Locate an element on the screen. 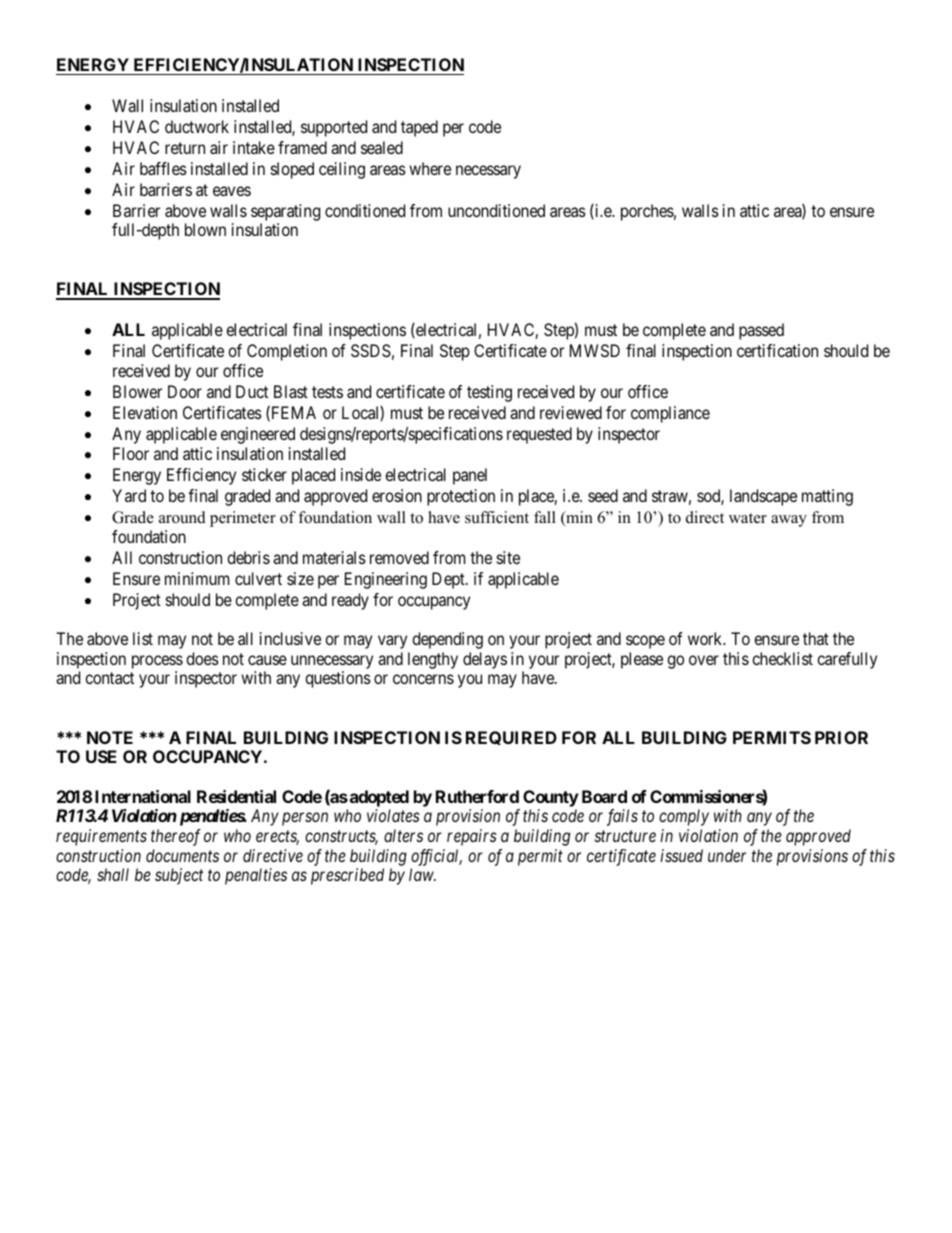 This screenshot has height=1233, width=952. certification is located at coordinates (777, 350).
